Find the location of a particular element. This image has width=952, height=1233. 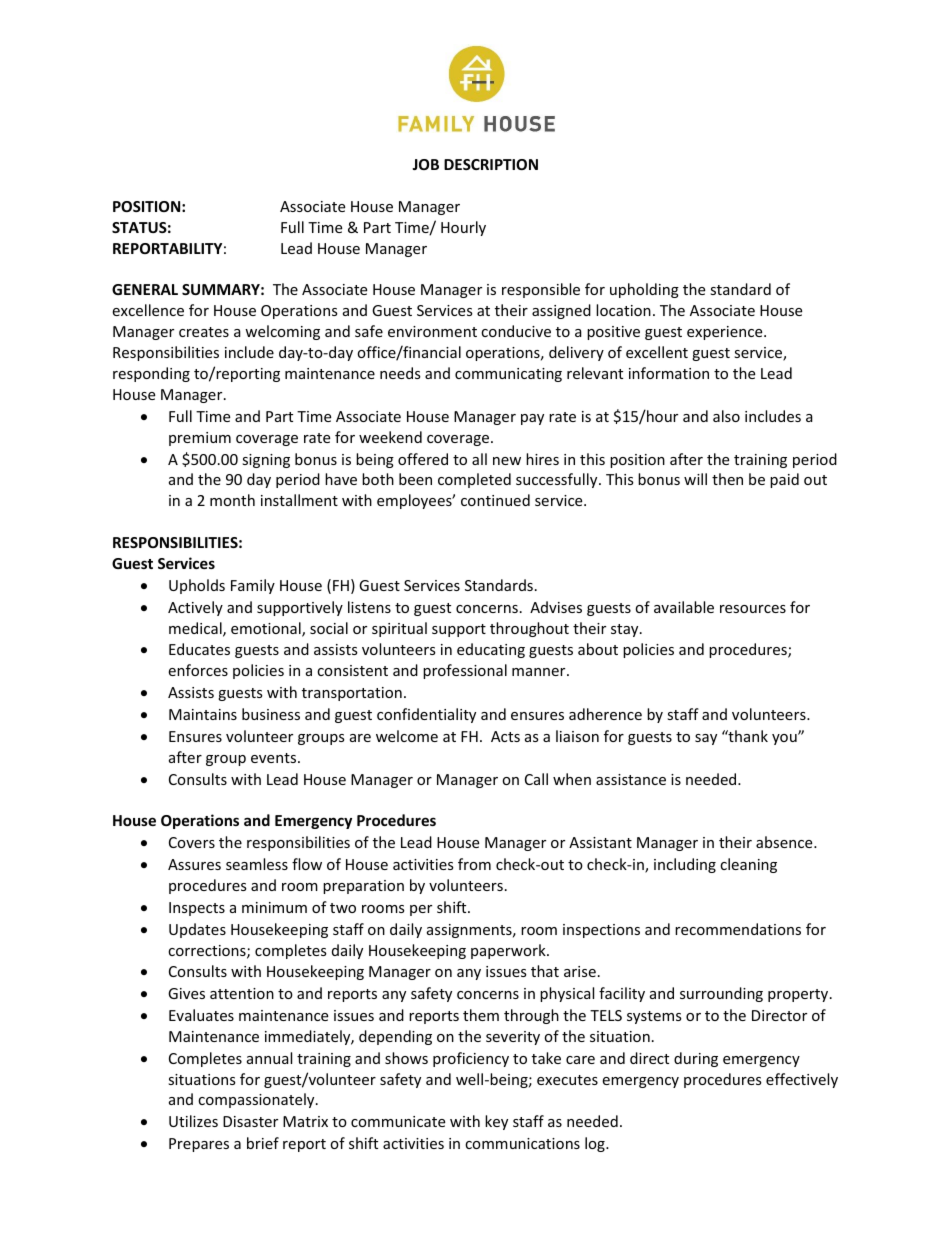

during is located at coordinates (696, 1059).
